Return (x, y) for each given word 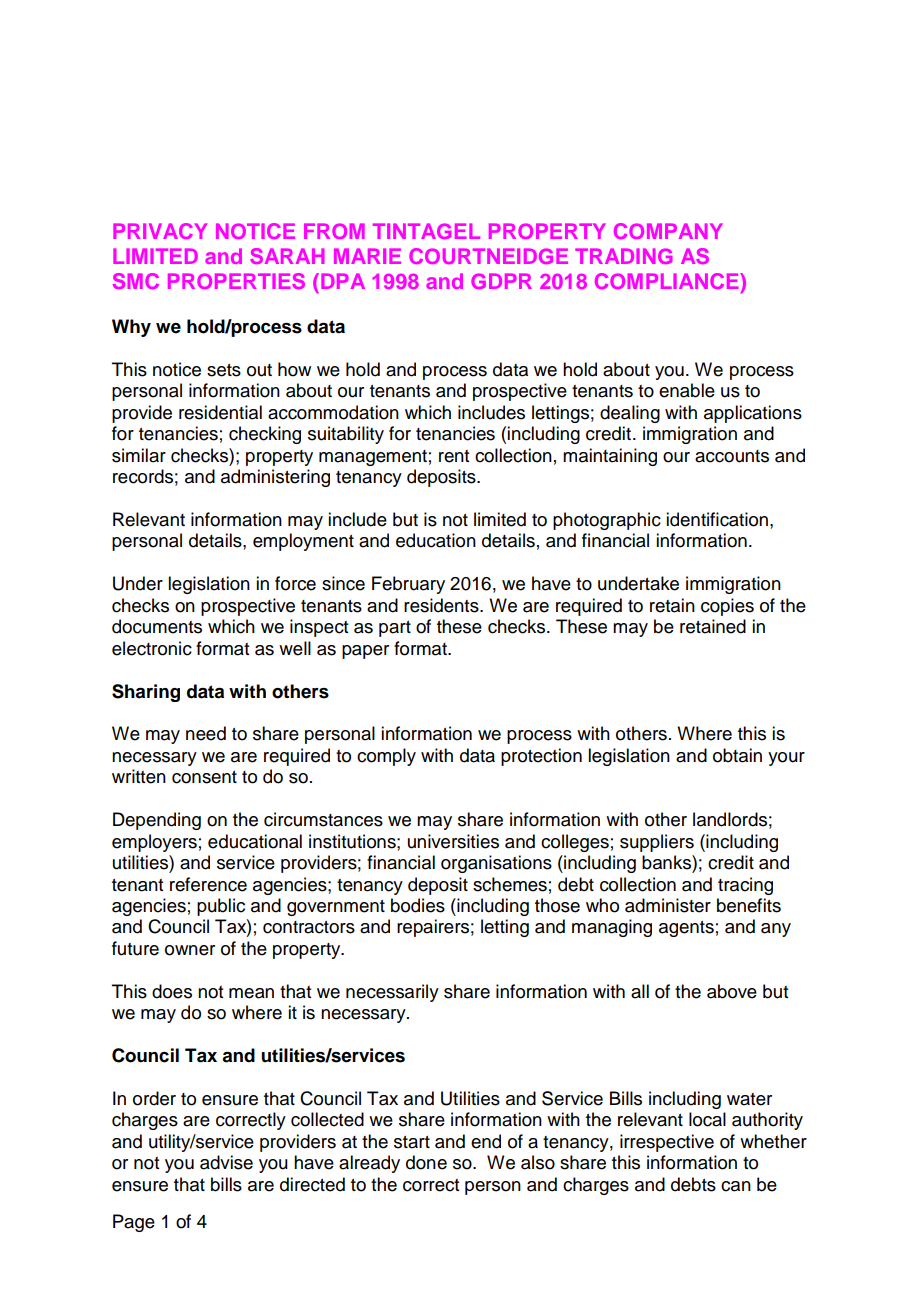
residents (442, 605)
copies (727, 607)
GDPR (501, 281)
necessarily (392, 993)
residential (220, 412)
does (172, 991)
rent (454, 456)
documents (157, 626)
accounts (732, 456)
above (732, 991)
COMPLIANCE (668, 281)
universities (453, 841)
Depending (157, 821)
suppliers (657, 843)
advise (226, 1162)
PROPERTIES (236, 281)
